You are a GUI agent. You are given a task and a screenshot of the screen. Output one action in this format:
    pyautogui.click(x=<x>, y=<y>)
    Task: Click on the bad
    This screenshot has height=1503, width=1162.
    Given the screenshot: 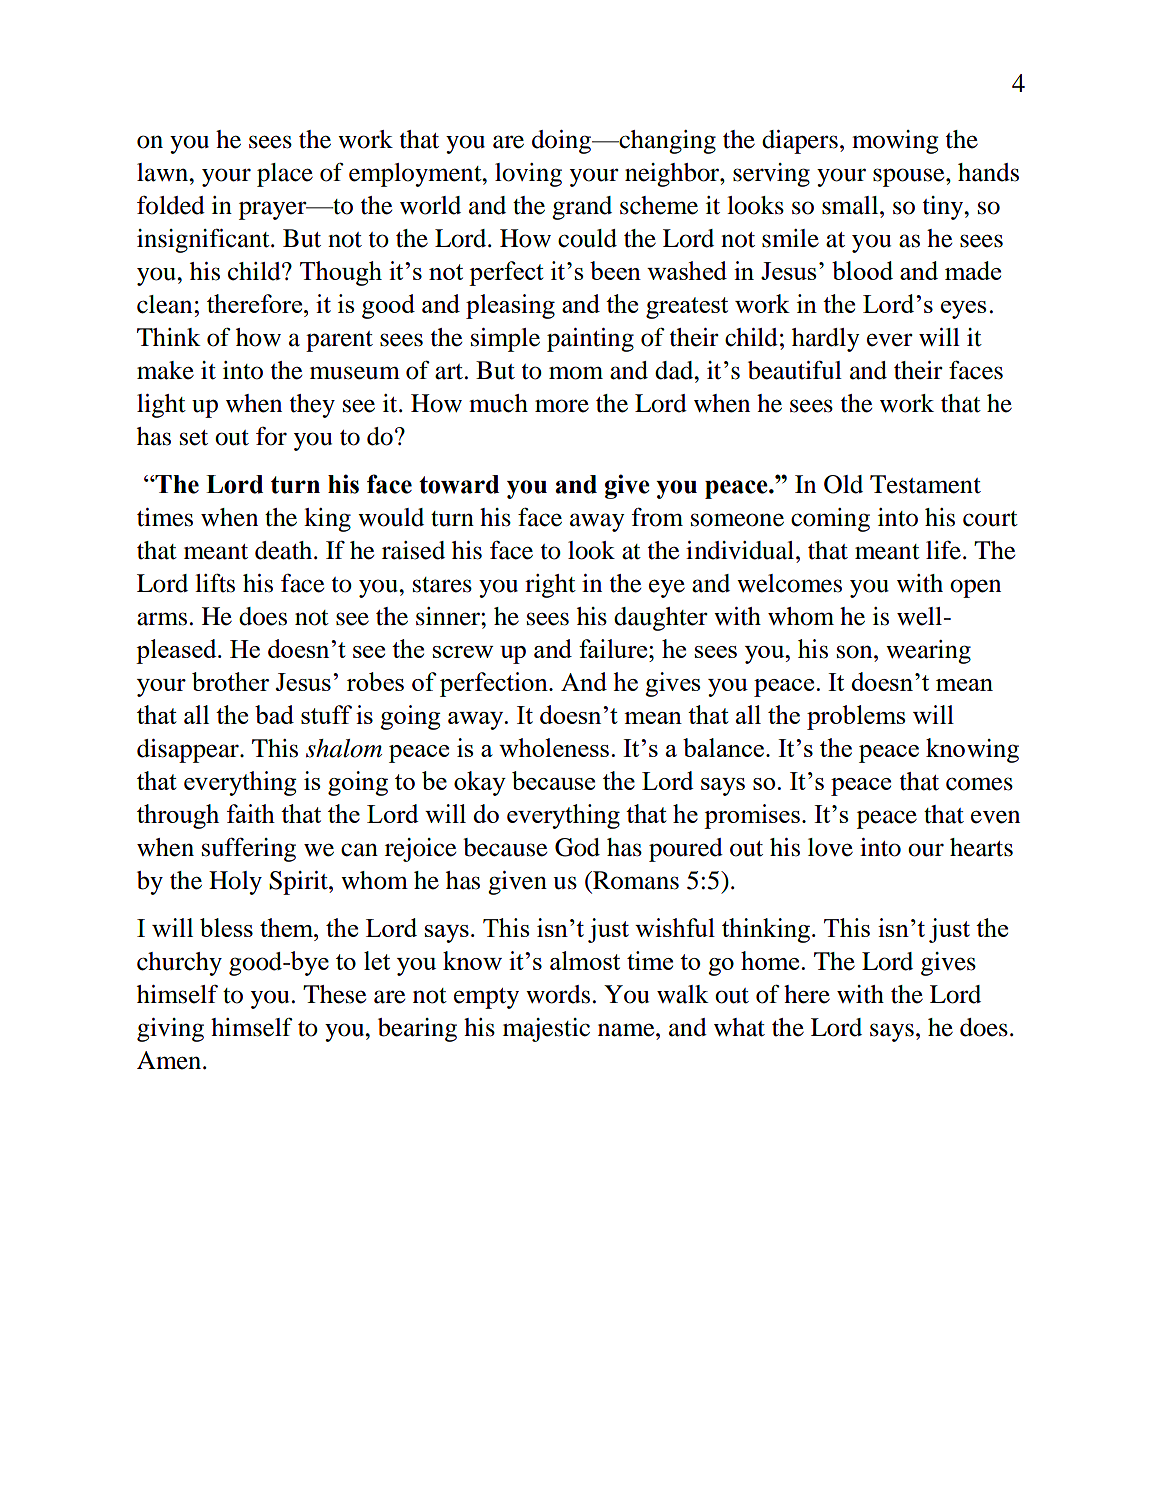 What is the action you would take?
    pyautogui.click(x=274, y=714)
